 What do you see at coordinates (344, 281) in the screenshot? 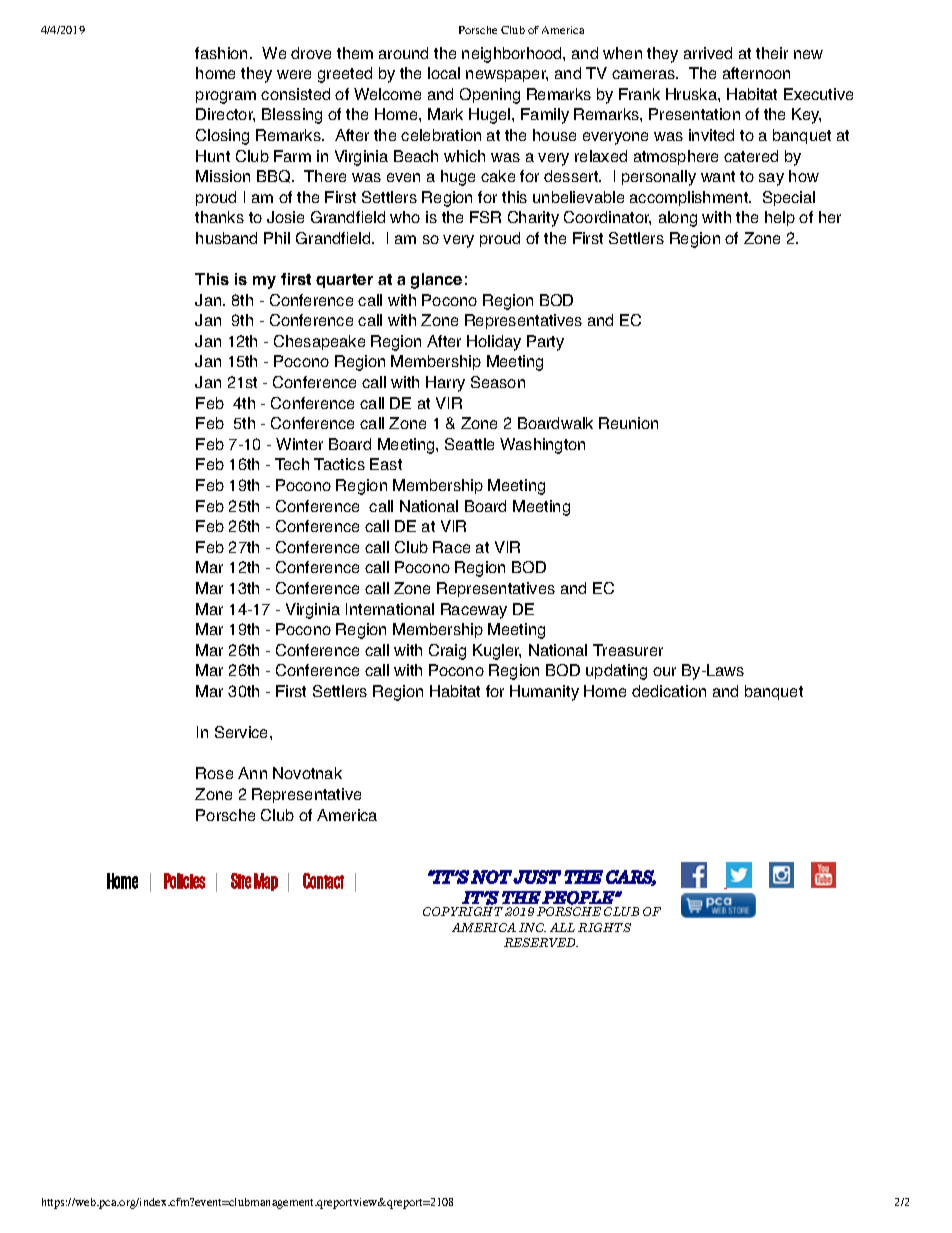
I see `quarter` at bounding box center [344, 281].
